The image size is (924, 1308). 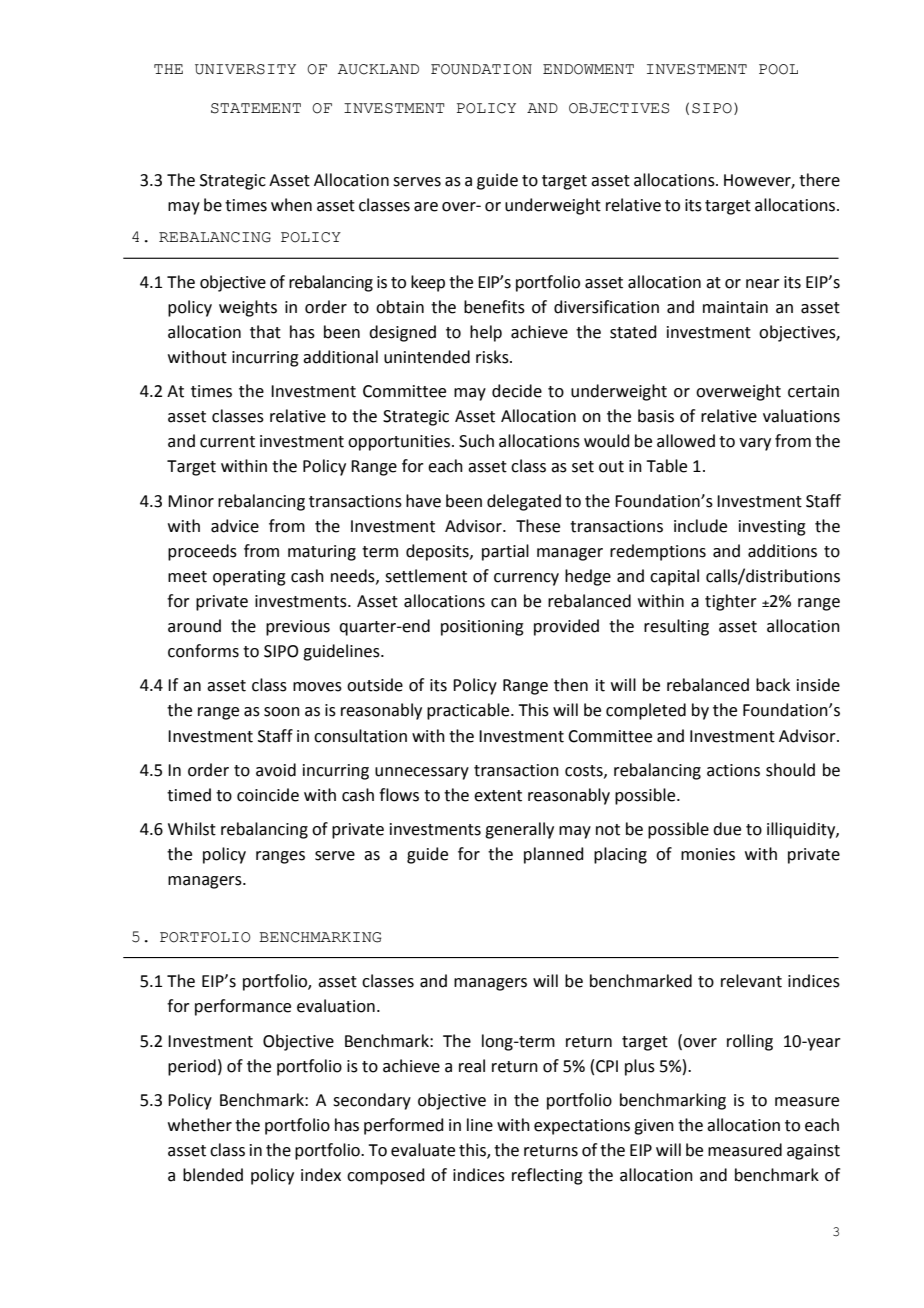 What do you see at coordinates (547, 1176) in the page?
I see `reflecting` at bounding box center [547, 1176].
